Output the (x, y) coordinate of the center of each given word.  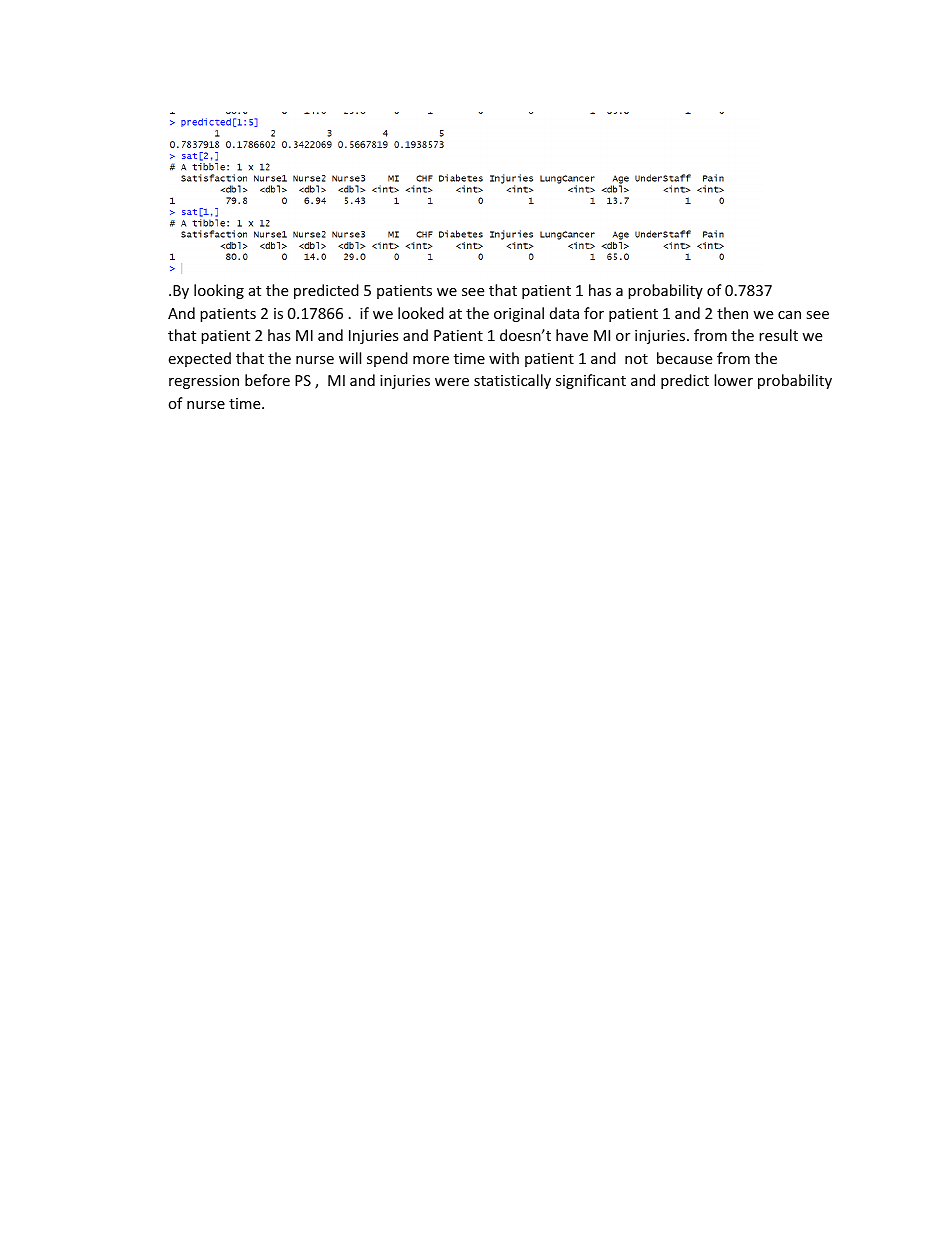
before (267, 380)
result (778, 335)
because (684, 358)
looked (421, 313)
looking (219, 291)
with (504, 358)
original (519, 314)
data (564, 313)
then (732, 313)
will (350, 358)
